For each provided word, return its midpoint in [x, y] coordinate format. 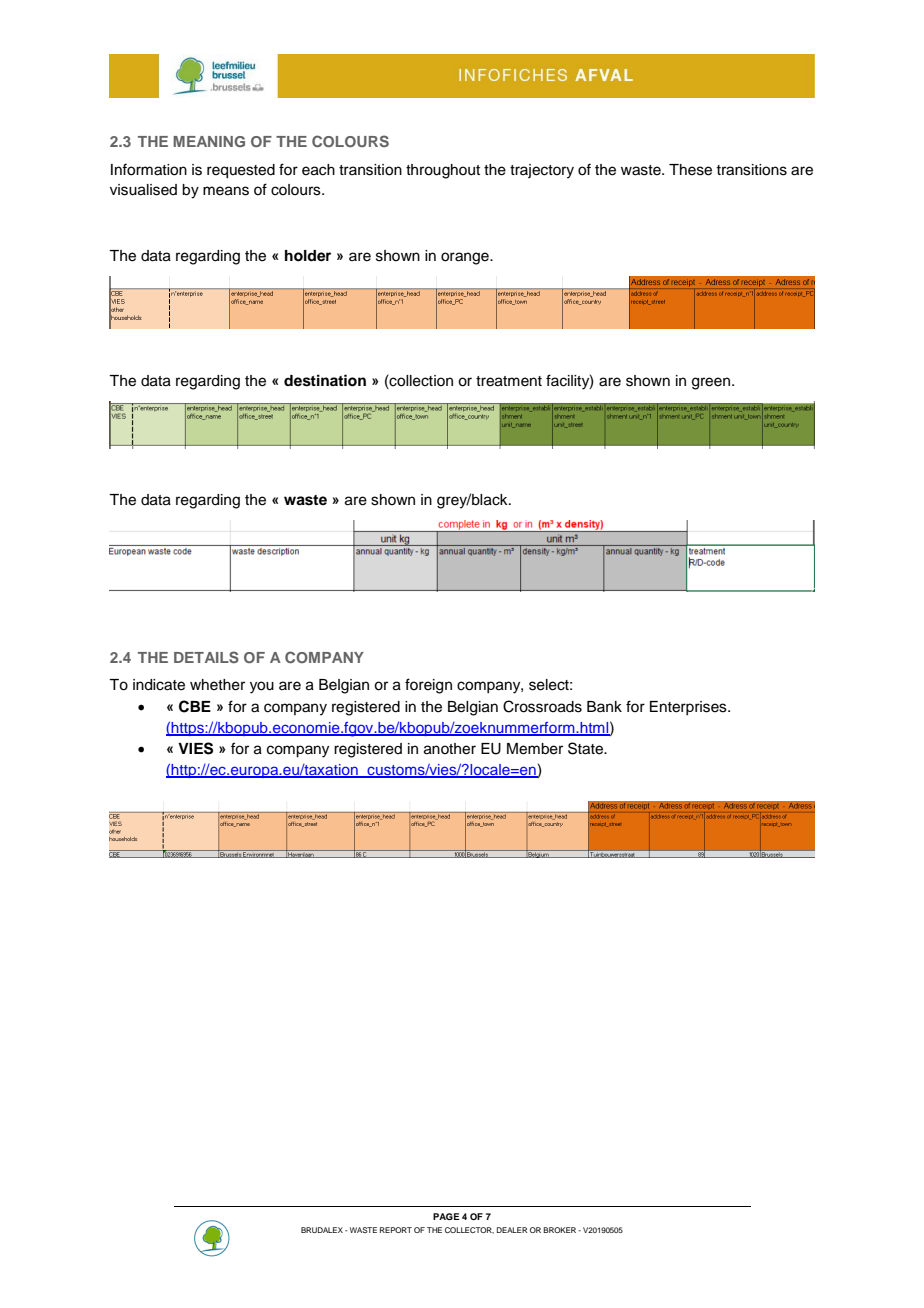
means [226, 191]
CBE [195, 706]
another [450, 749]
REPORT [396, 1230]
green [711, 383]
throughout [443, 171]
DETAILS [206, 657]
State [586, 748]
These [690, 170]
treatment [509, 381]
